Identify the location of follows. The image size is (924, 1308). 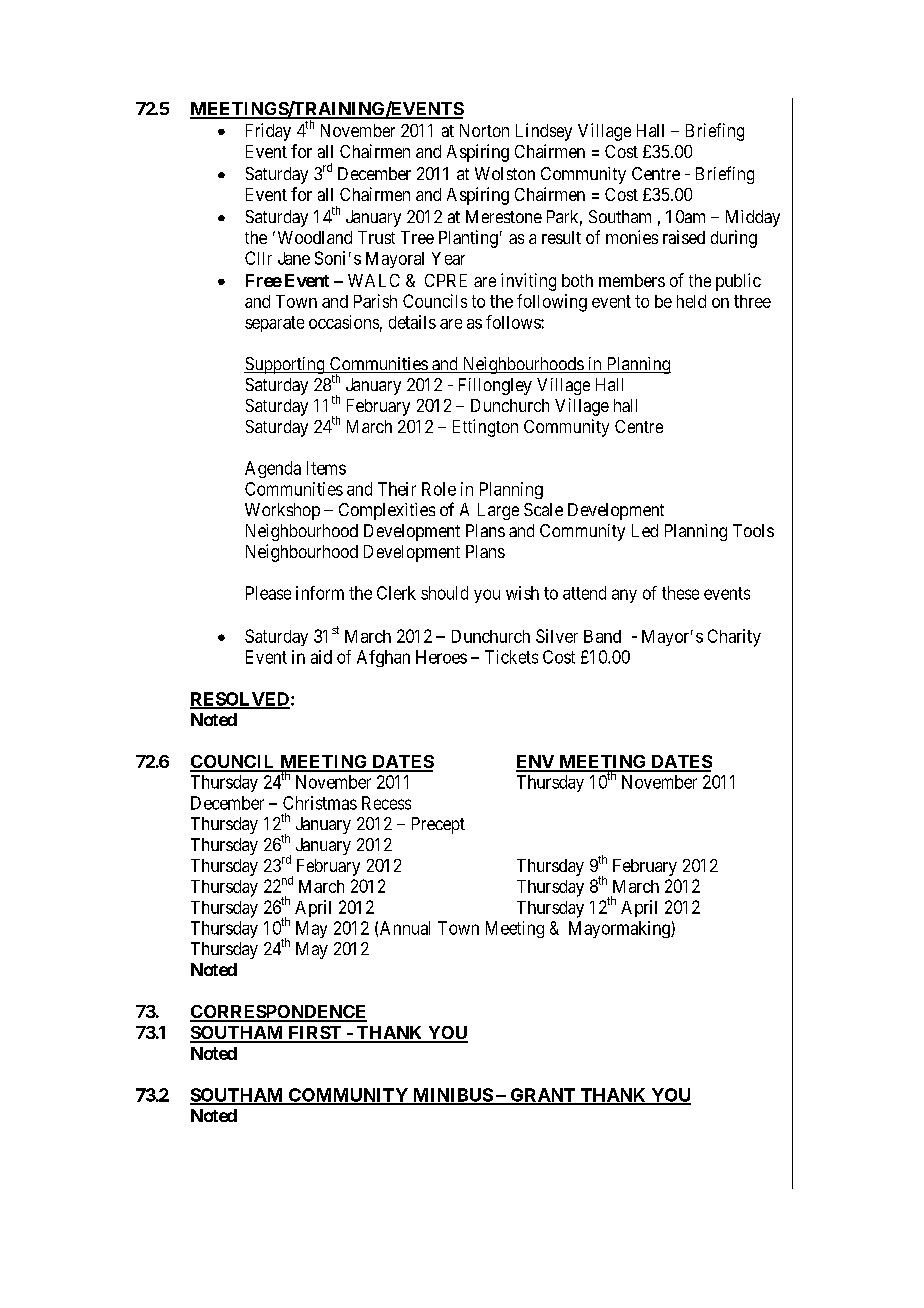
(514, 322).
